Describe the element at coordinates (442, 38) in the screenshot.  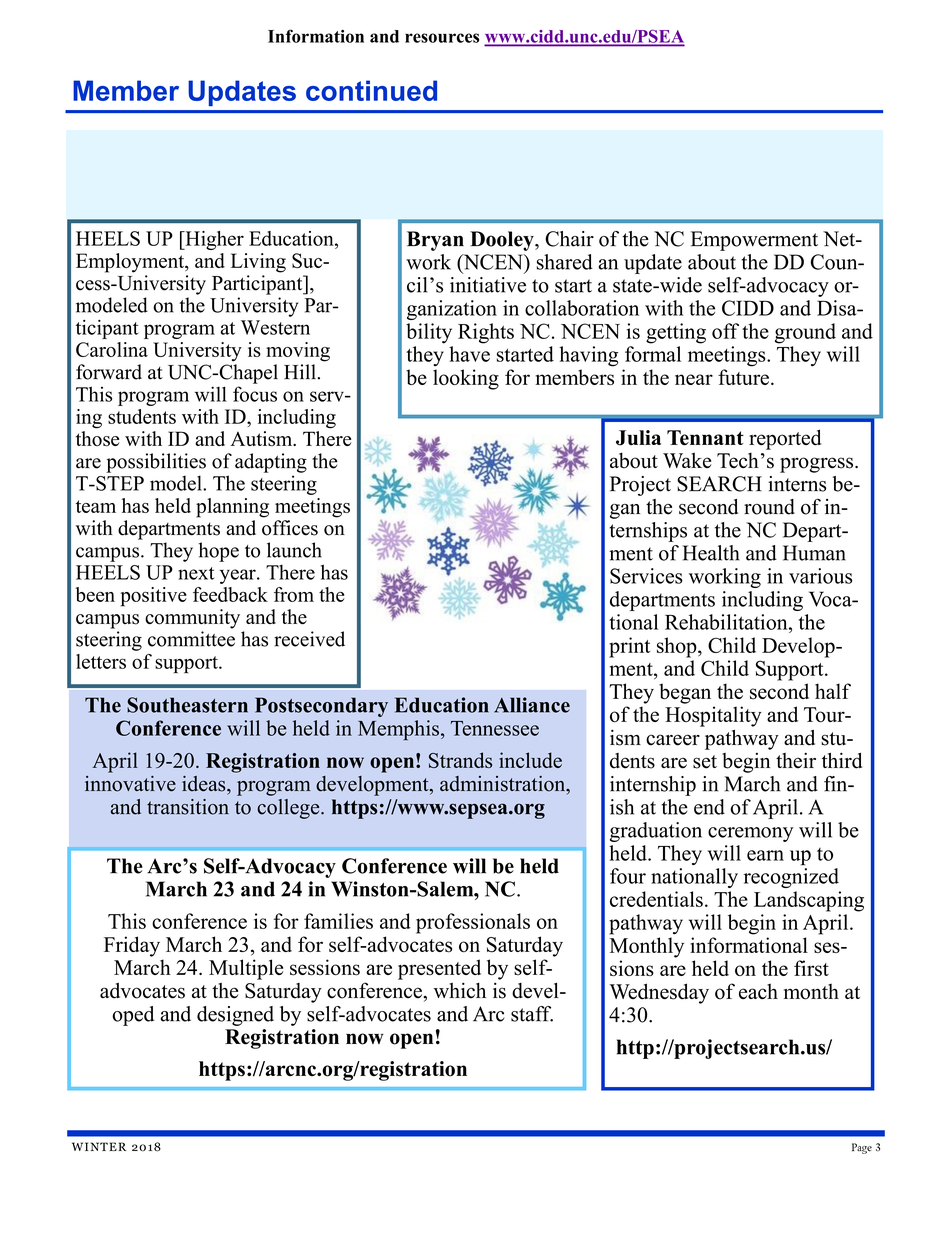
I see `resources` at that location.
